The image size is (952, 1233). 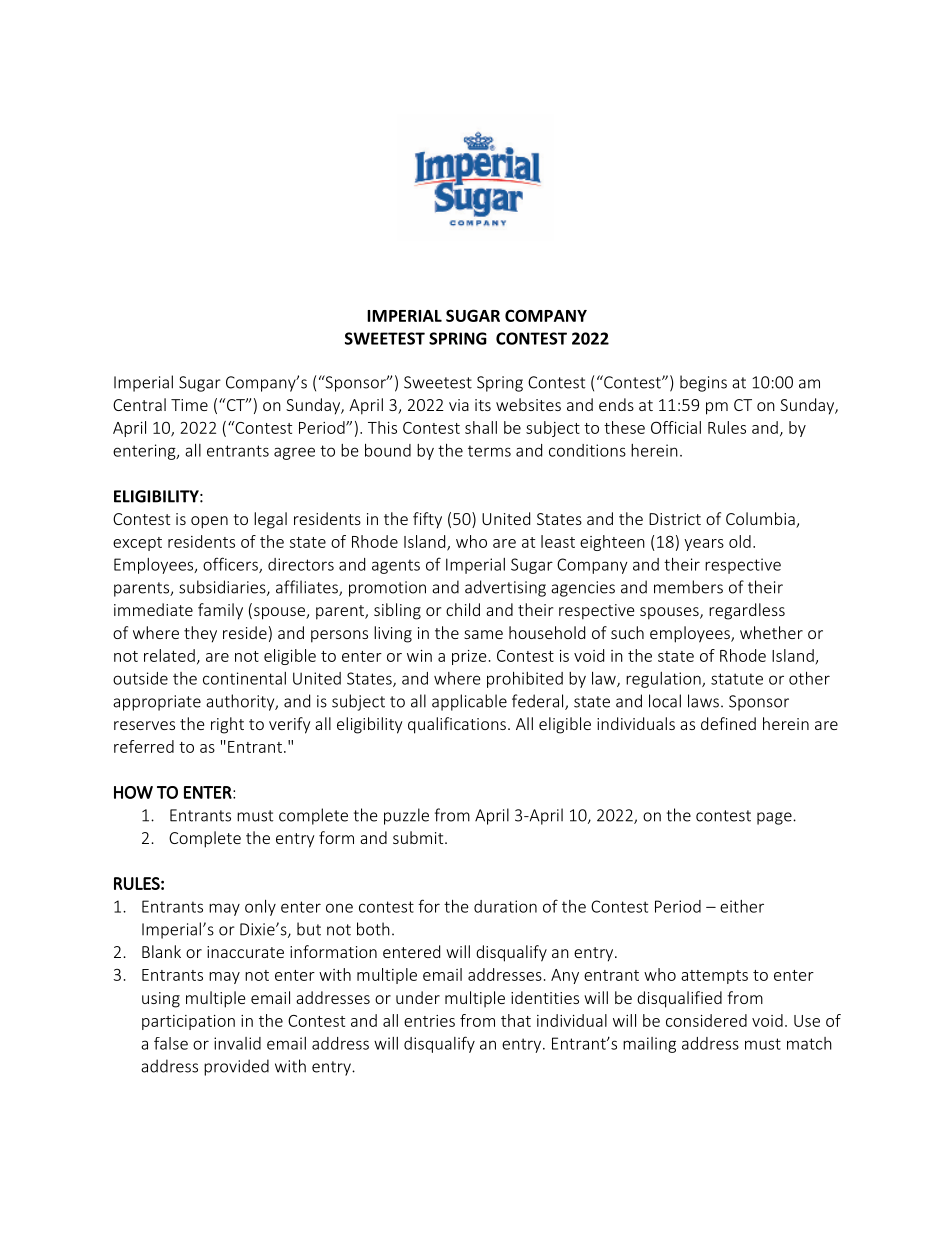 I want to click on its, so click(x=483, y=405).
